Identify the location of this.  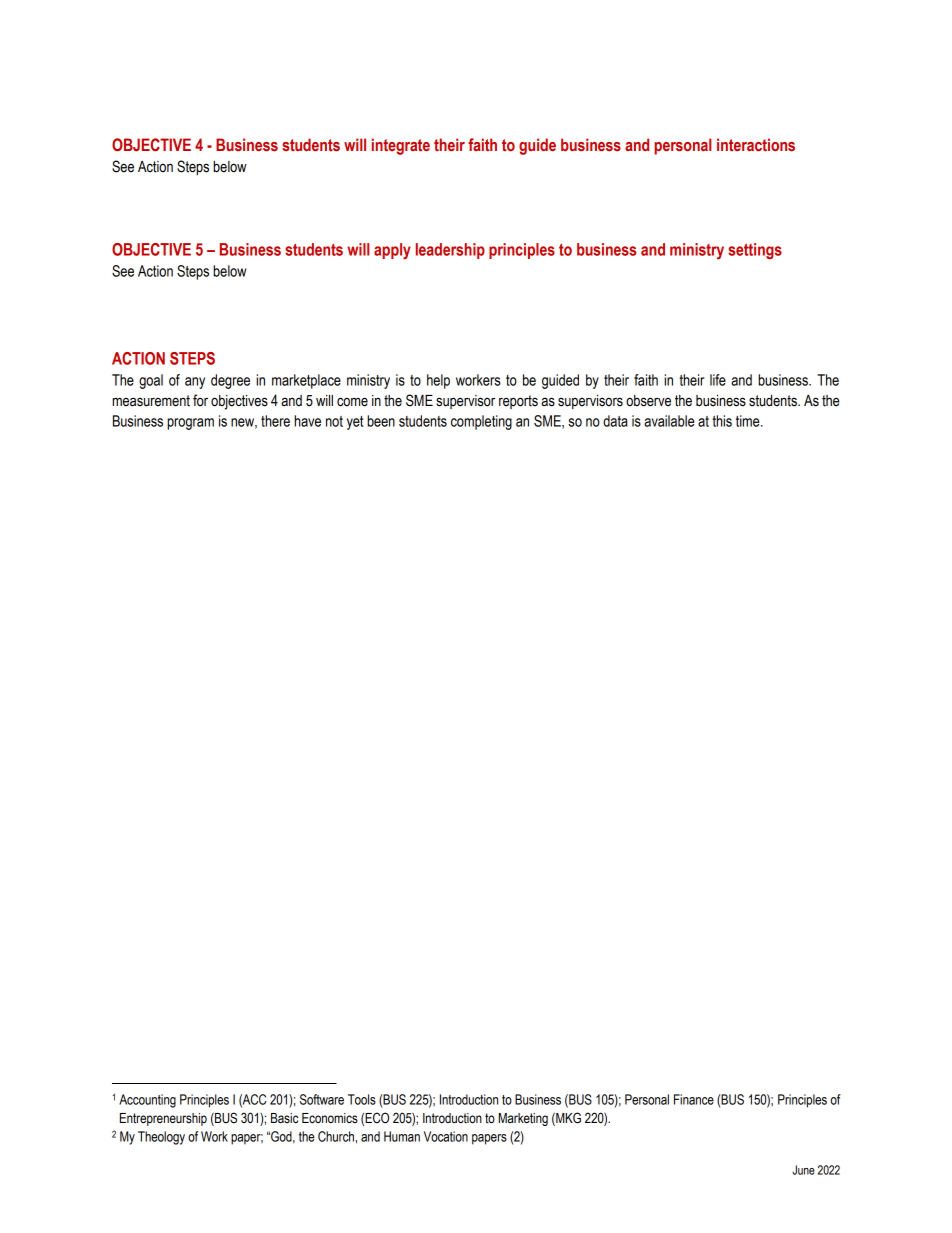
(722, 421).
